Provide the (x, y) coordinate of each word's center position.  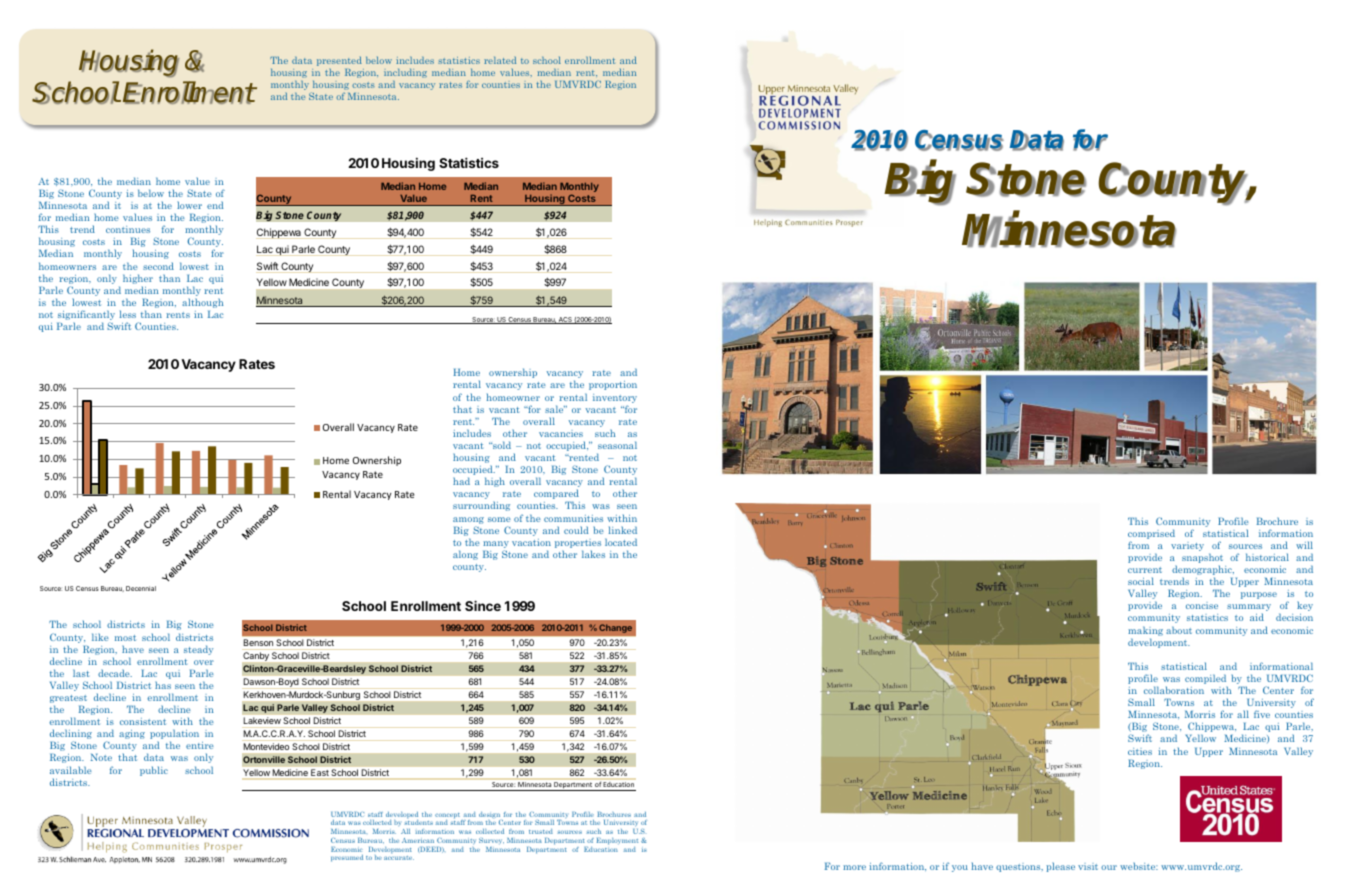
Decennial (141, 588)
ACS (565, 320)
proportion (613, 385)
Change (615, 628)
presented (339, 61)
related (500, 60)
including (405, 73)
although (202, 303)
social (1141, 581)
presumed (347, 858)
